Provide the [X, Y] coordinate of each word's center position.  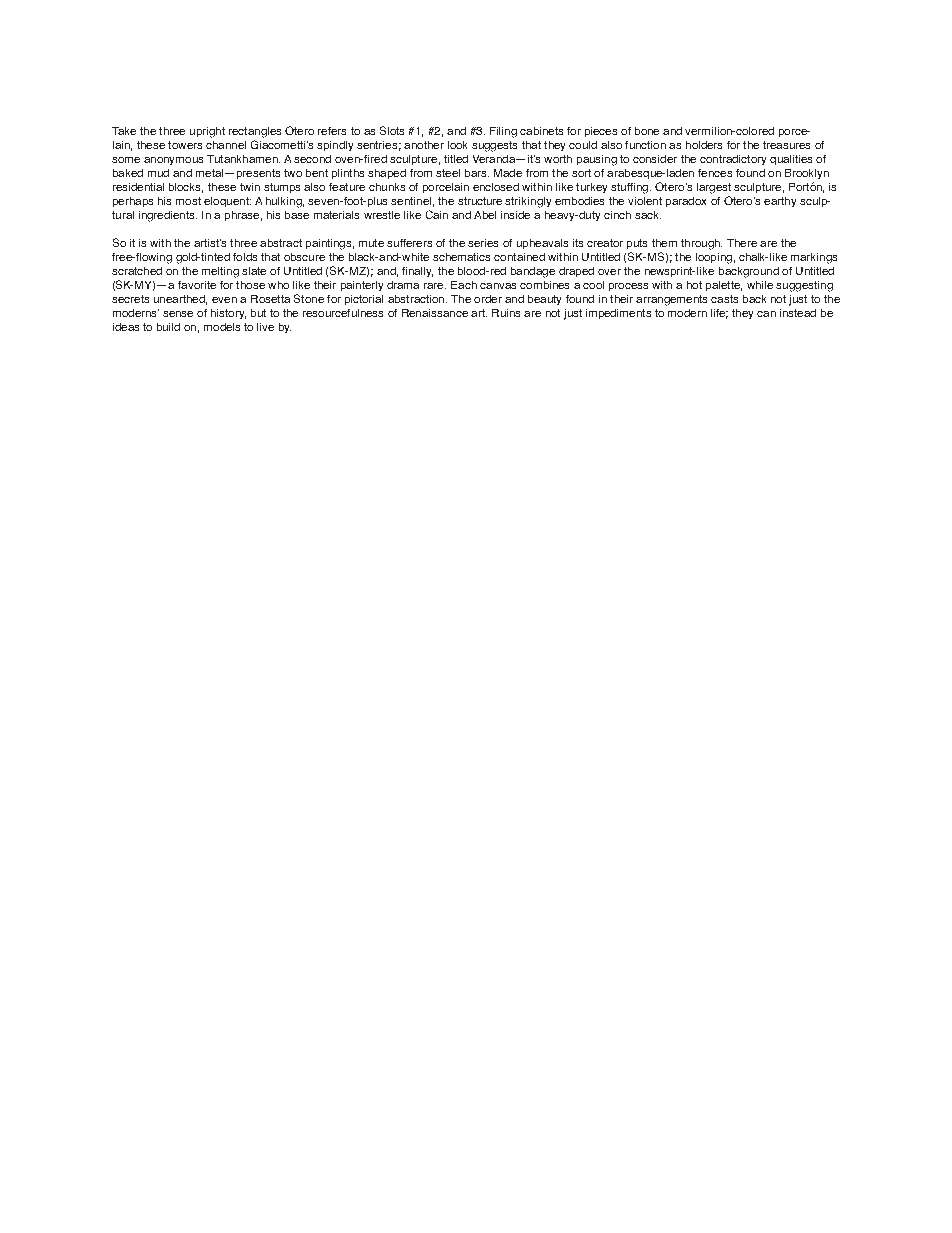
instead [798, 313]
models [222, 327]
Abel [485, 215]
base [297, 215]
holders [704, 145]
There [742, 243]
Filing [503, 132]
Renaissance [435, 313]
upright [207, 132]
